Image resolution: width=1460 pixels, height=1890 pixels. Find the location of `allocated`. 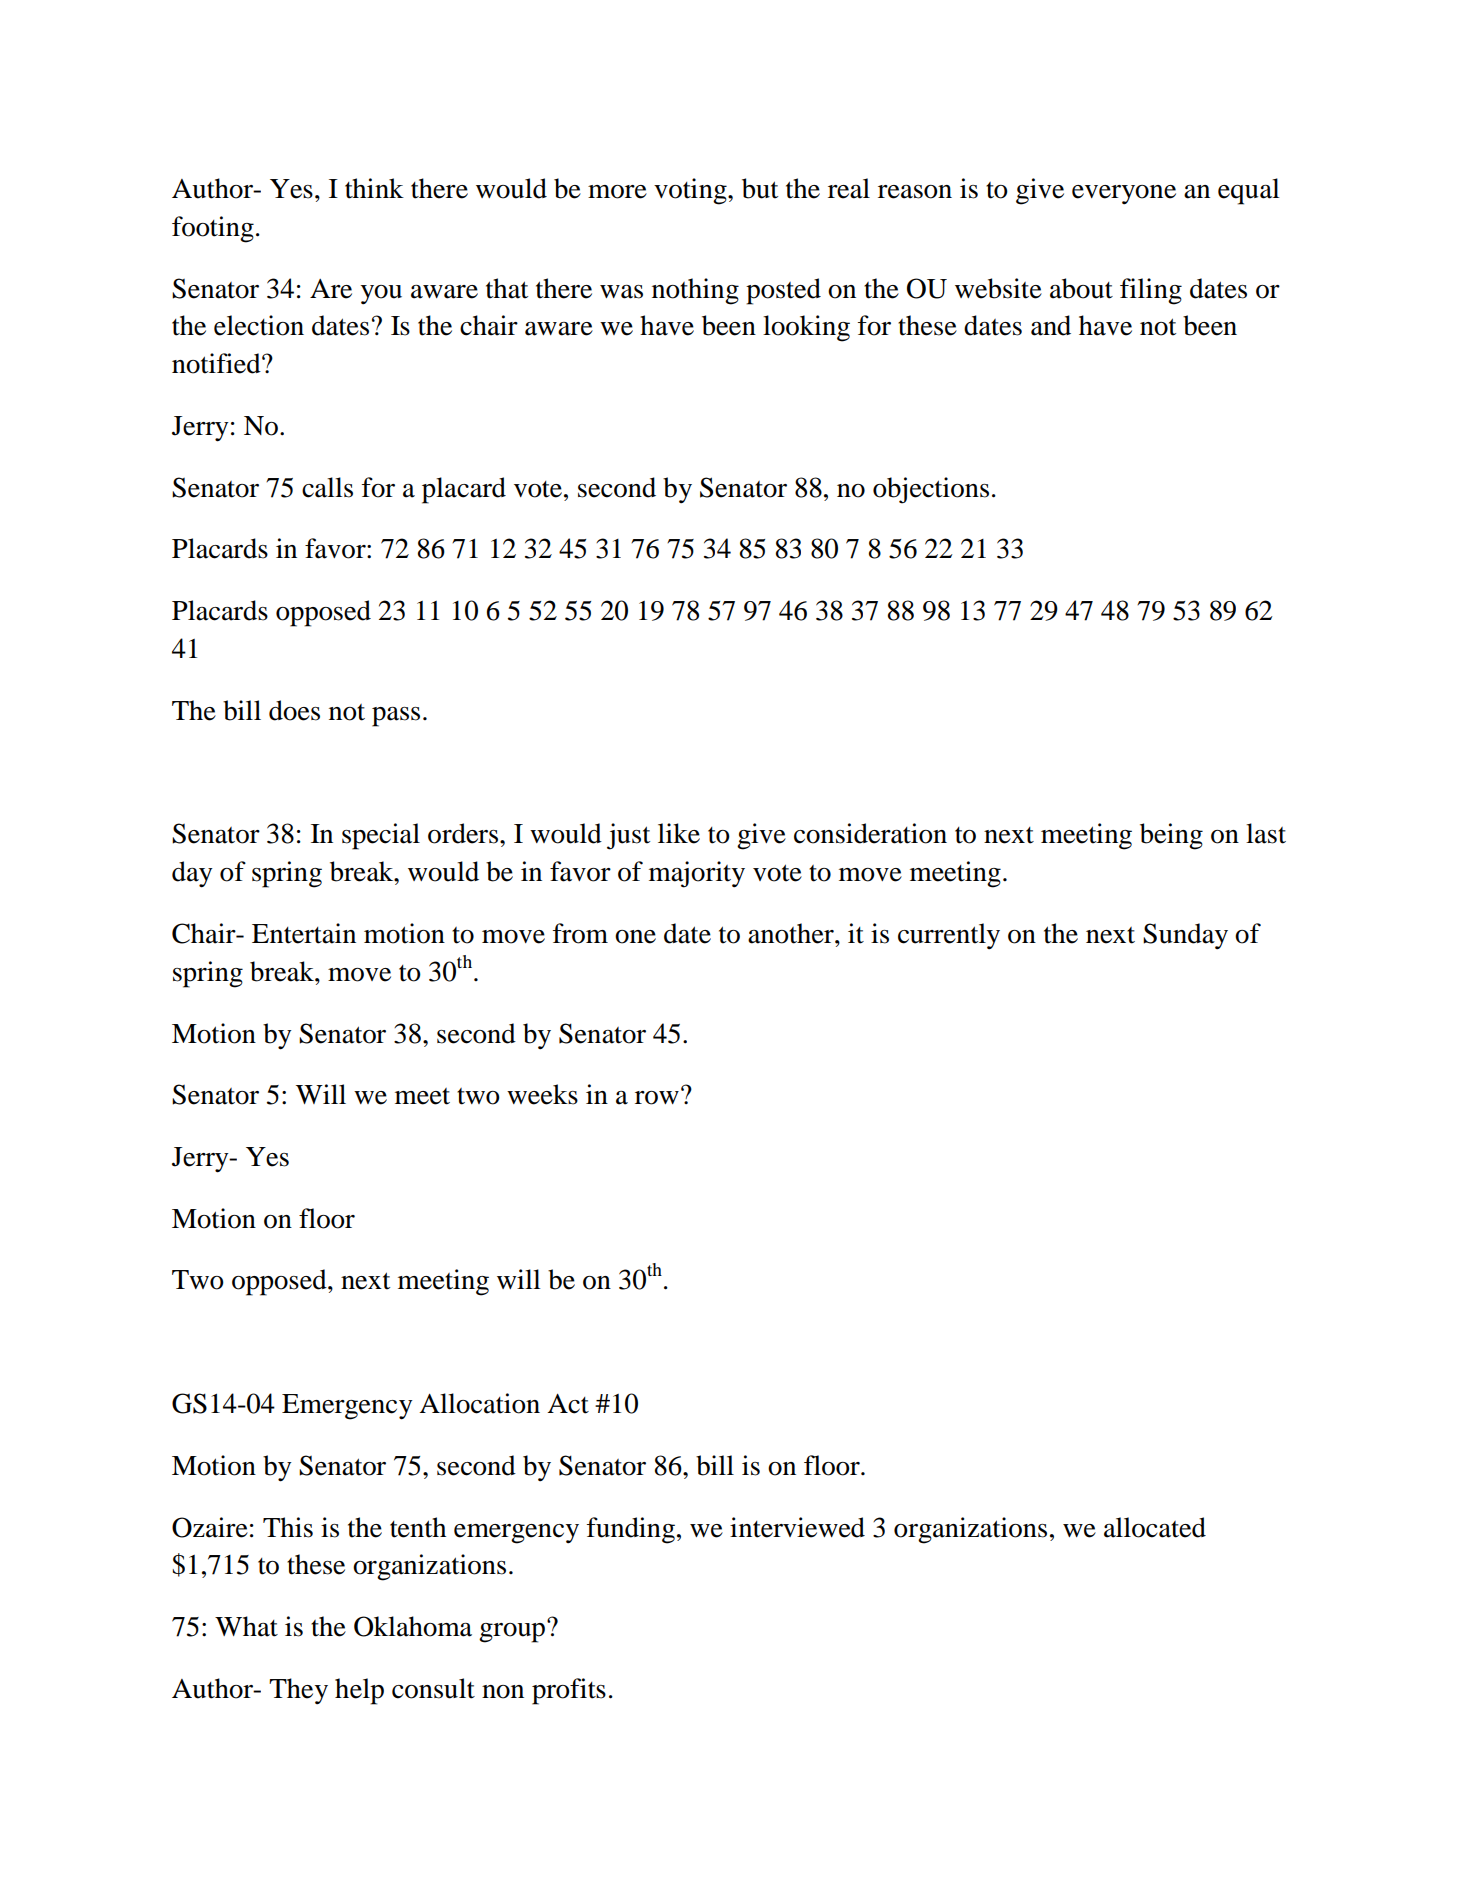

allocated is located at coordinates (1155, 1527).
